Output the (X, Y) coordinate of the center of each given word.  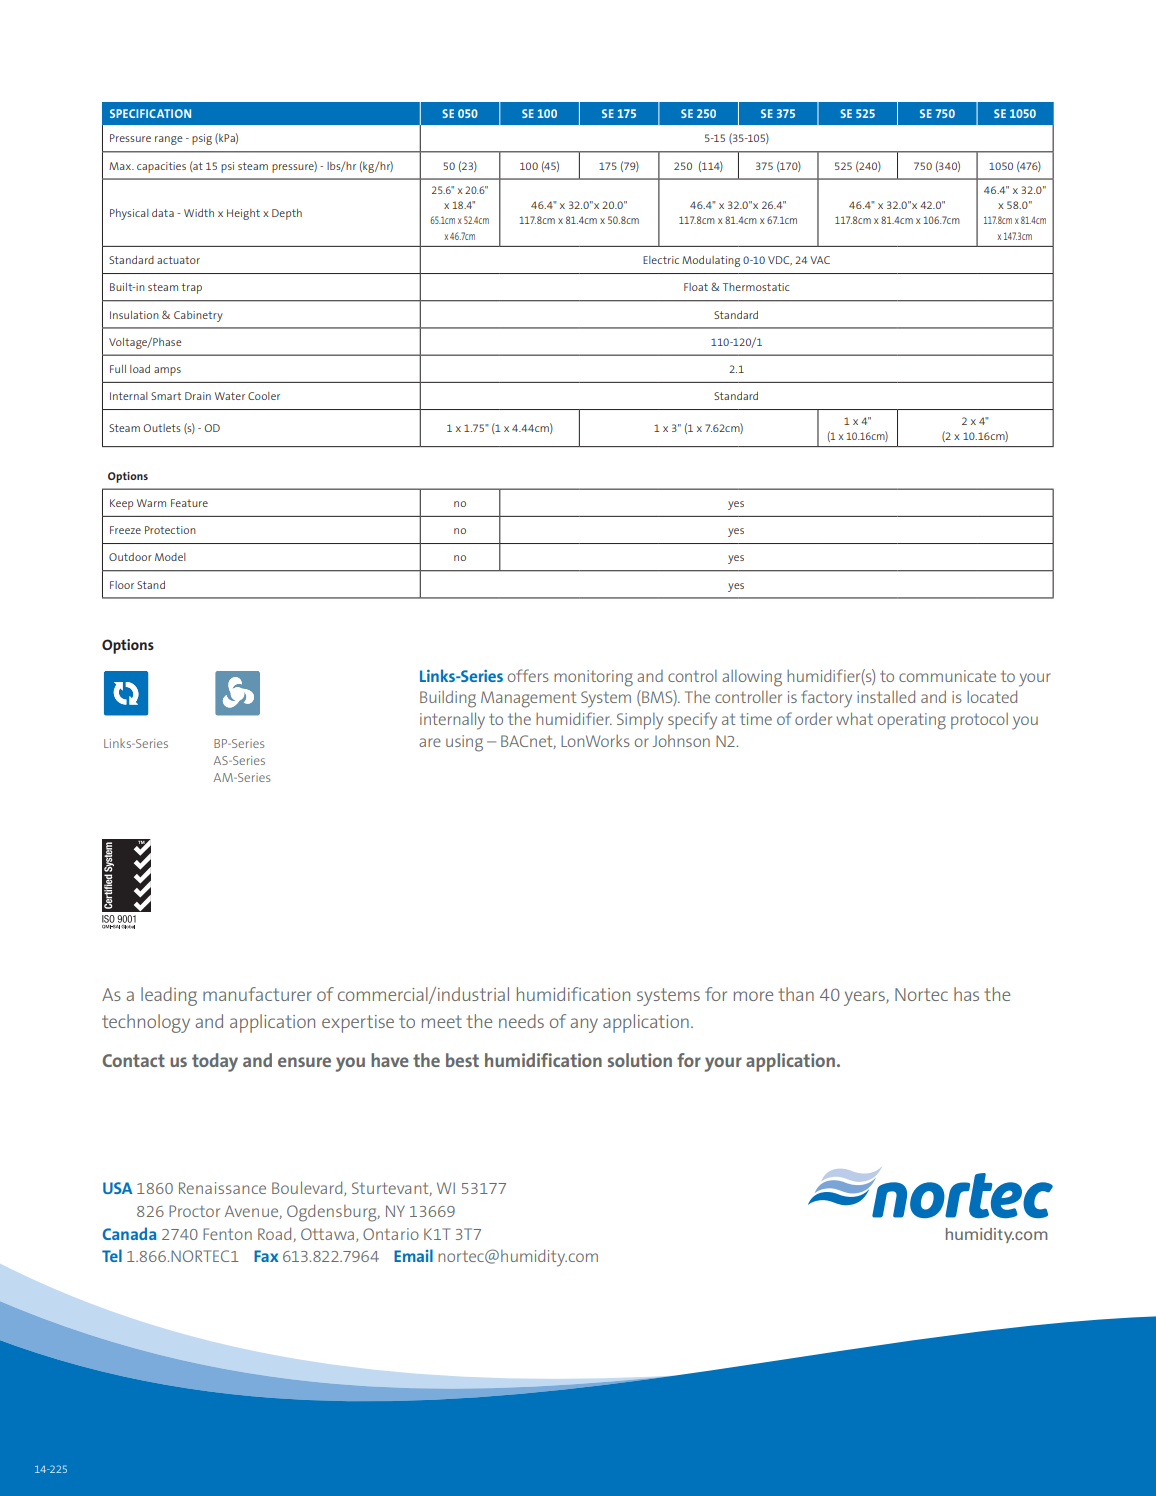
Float (696, 287)
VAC (820, 260)
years (865, 998)
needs (521, 1021)
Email (413, 1255)
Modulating (711, 261)
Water (230, 396)
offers (528, 675)
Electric (661, 260)
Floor (122, 585)
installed (886, 696)
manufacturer (257, 994)
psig (202, 139)
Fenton (227, 1234)
